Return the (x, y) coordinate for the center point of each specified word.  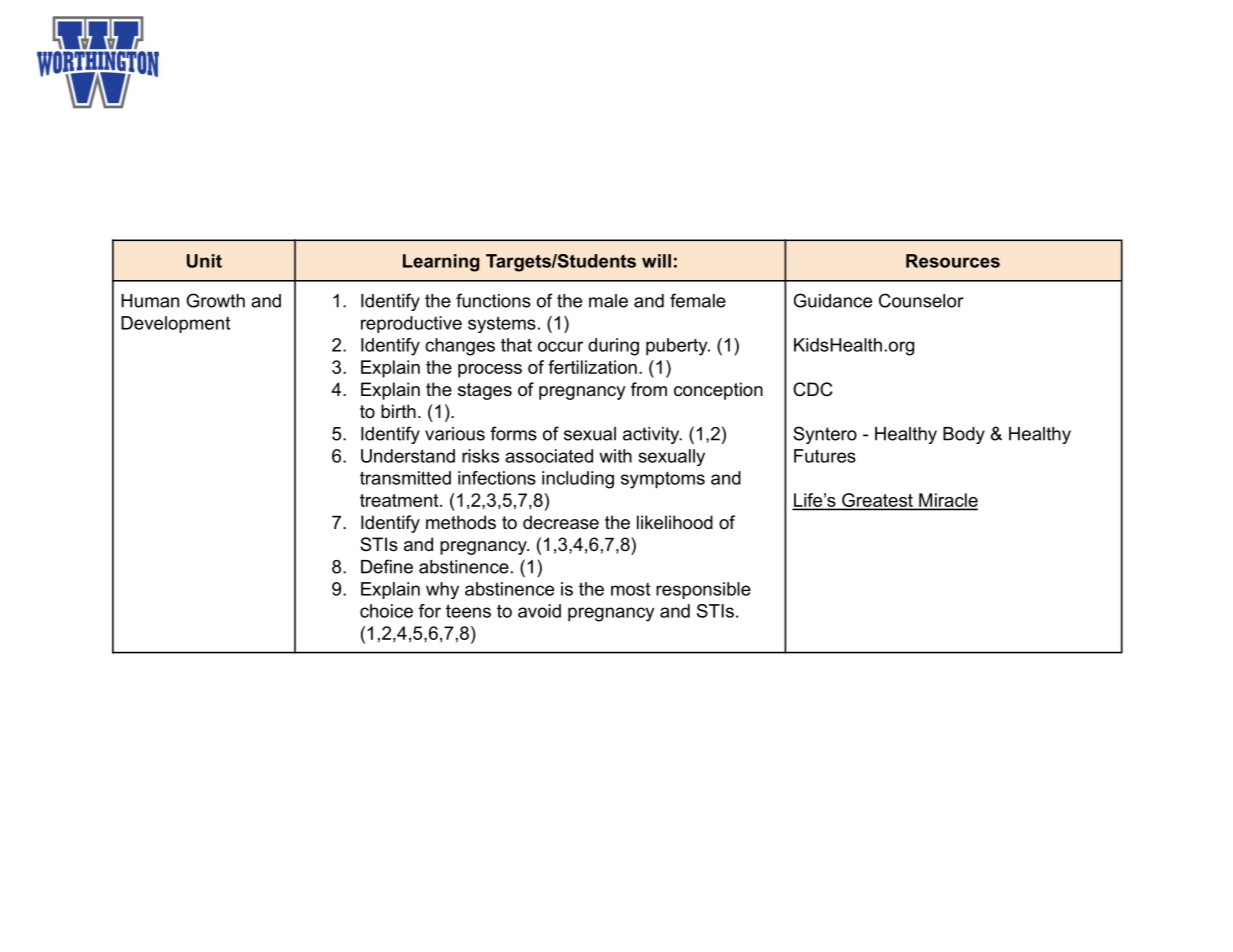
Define (387, 566)
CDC (813, 389)
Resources (953, 261)
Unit (204, 261)
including (578, 480)
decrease (561, 522)
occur (560, 346)
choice (386, 611)
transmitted (405, 478)
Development (175, 324)
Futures (825, 456)
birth (398, 411)
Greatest (877, 501)
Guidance (833, 300)
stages (485, 391)
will (656, 261)
